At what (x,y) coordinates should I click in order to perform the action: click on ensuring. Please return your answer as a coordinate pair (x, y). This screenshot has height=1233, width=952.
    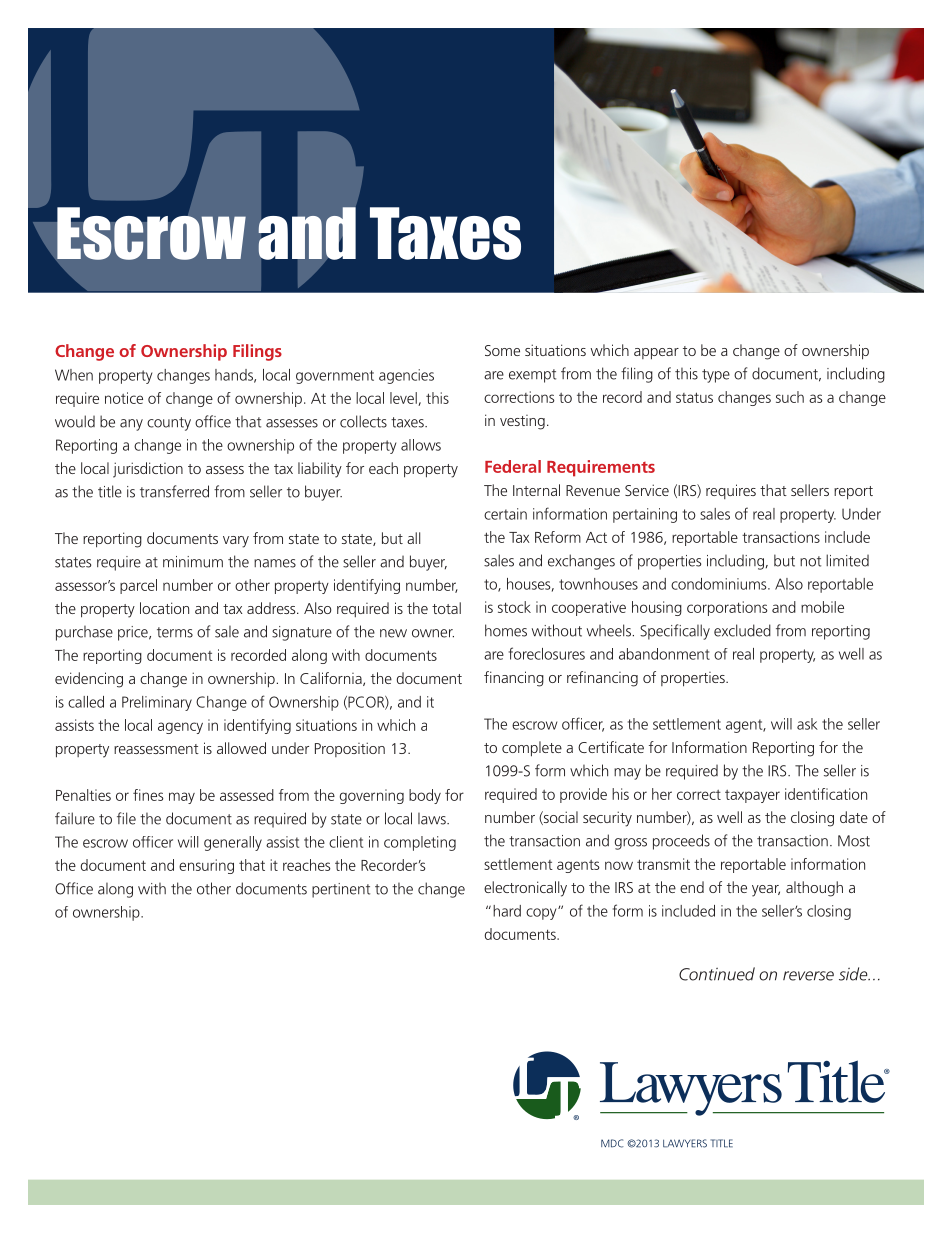
    Looking at the image, I should click on (206, 866).
